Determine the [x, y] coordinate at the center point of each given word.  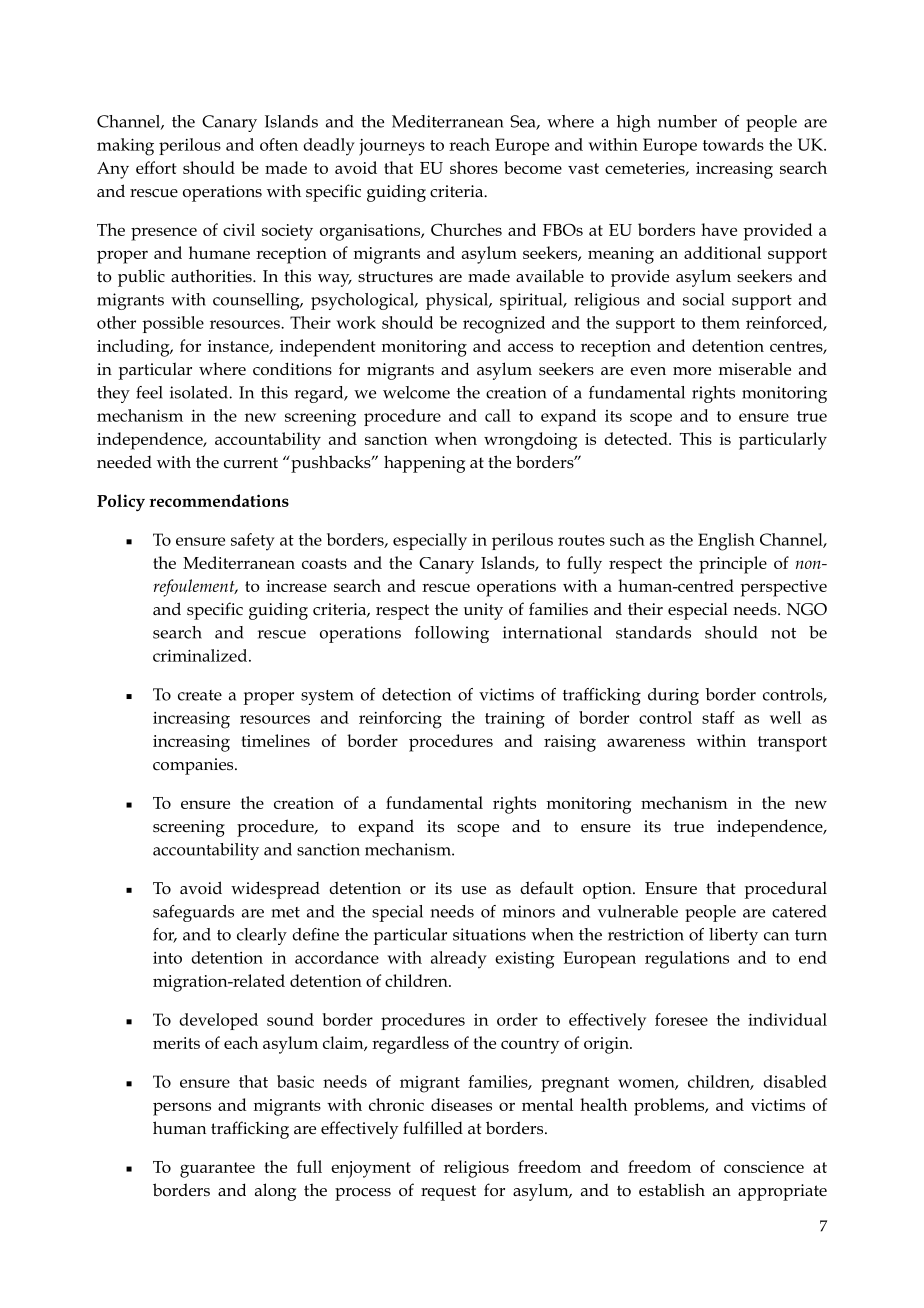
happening [424, 464]
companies [194, 766]
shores [474, 167]
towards [733, 144]
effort [156, 167]
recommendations [219, 500]
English [726, 542]
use [473, 890]
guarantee [217, 1170]
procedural [786, 890]
